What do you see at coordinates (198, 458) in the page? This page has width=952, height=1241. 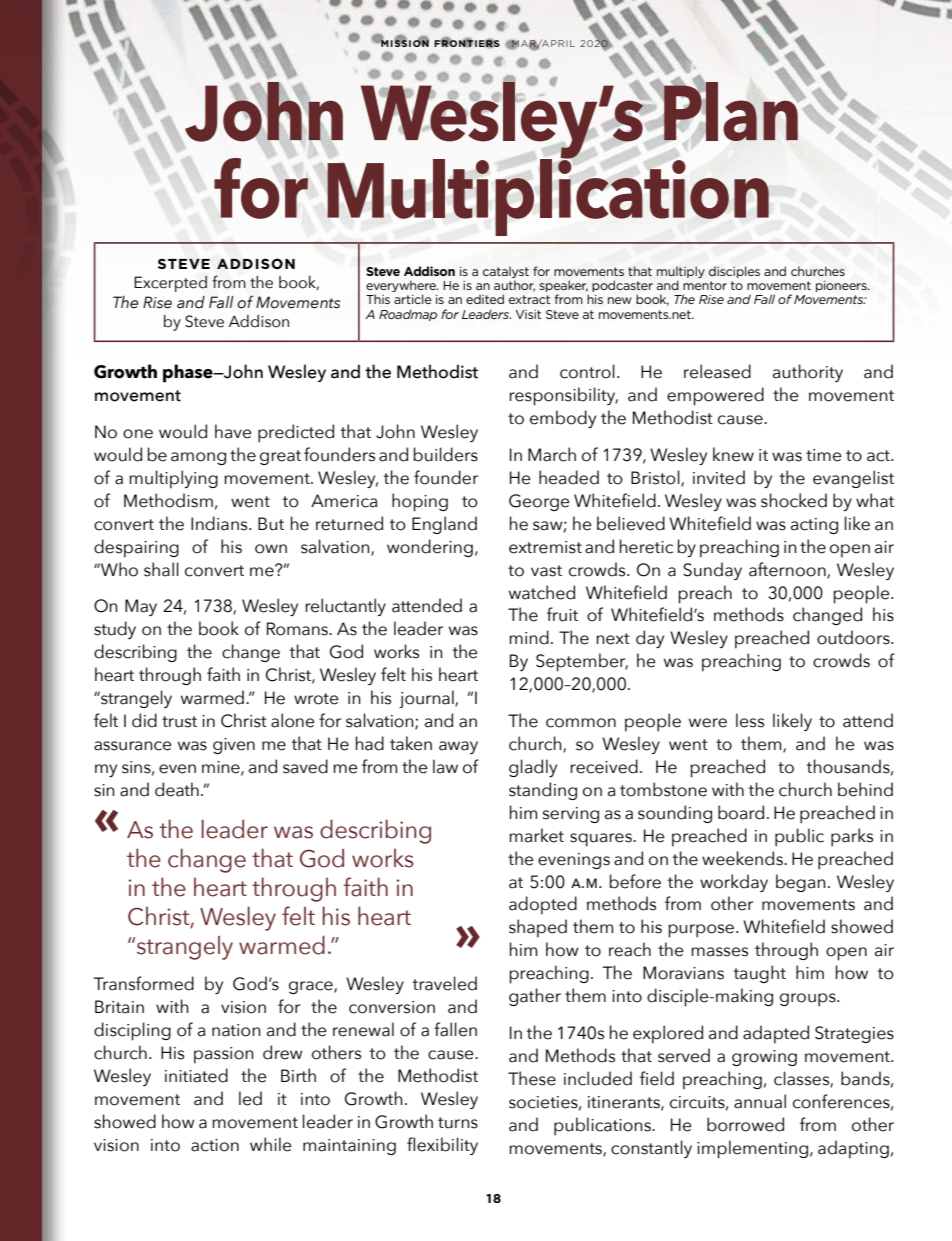 I see `among` at bounding box center [198, 458].
